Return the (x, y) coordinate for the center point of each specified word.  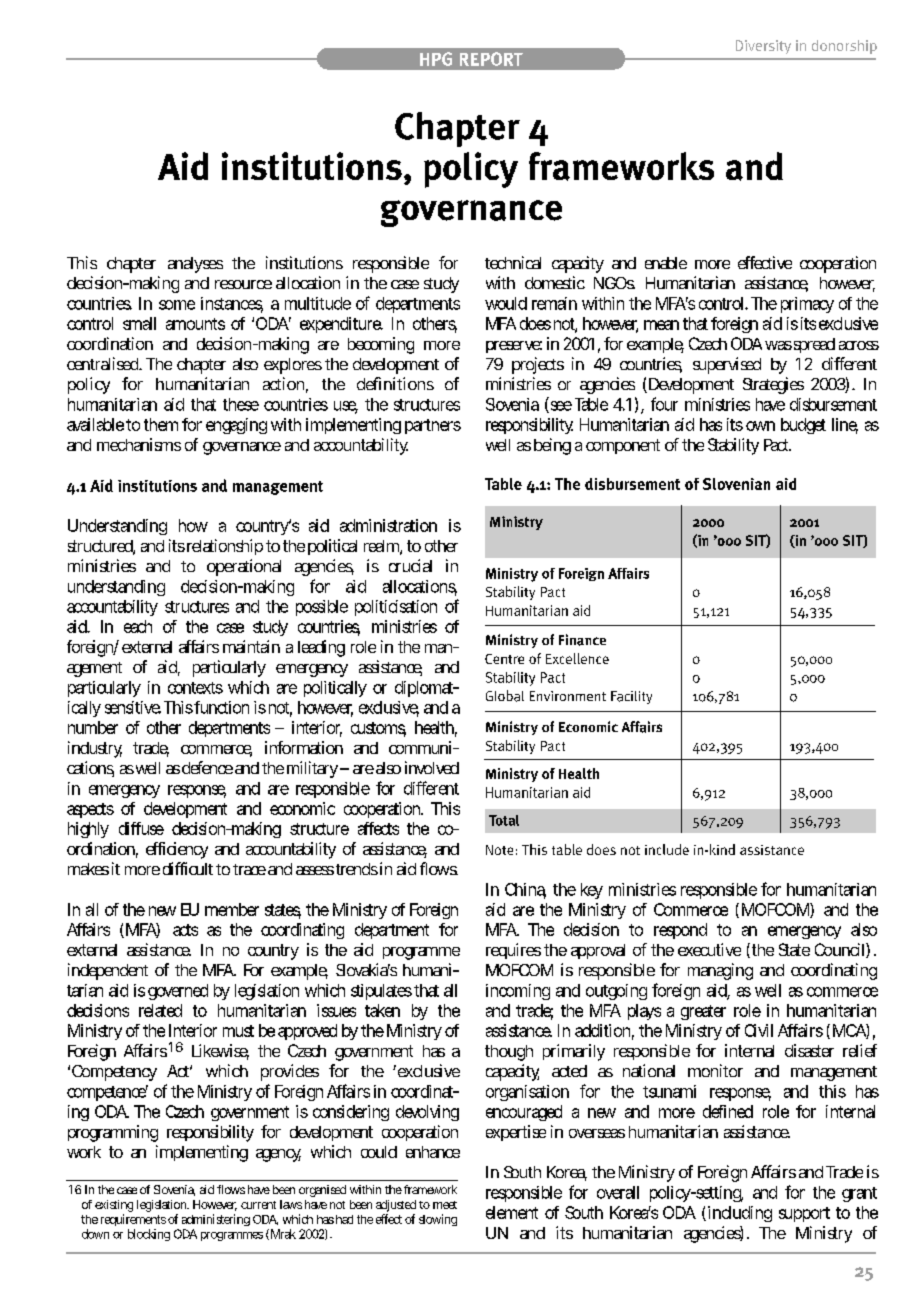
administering (216, 1220)
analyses (195, 265)
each (138, 626)
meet (445, 1205)
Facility (631, 697)
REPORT (491, 59)
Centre (504, 659)
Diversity (763, 47)
